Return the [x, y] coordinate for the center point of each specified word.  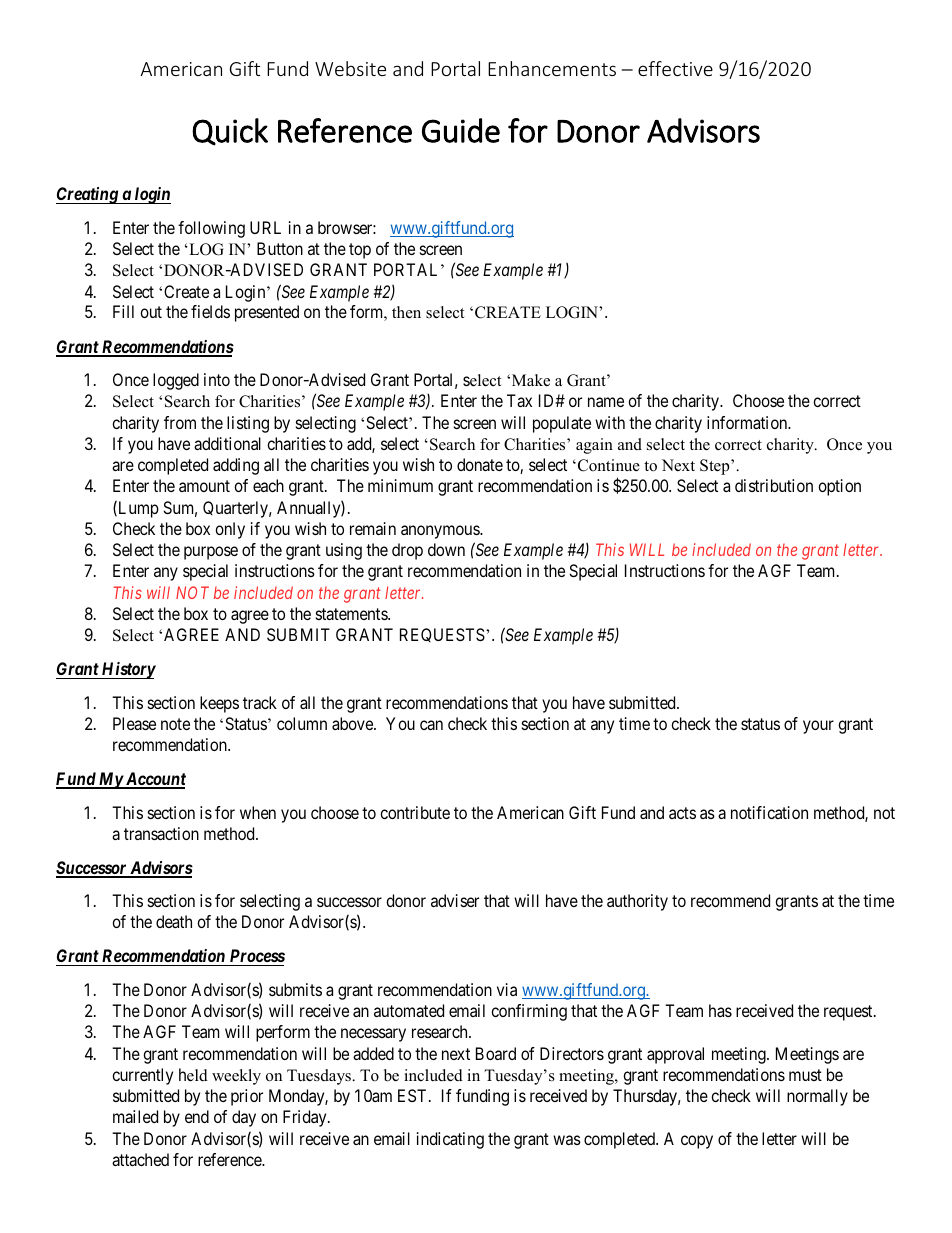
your [818, 727]
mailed [135, 1116]
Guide [461, 130]
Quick [230, 132]
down [446, 549]
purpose [211, 553]
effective [675, 68]
